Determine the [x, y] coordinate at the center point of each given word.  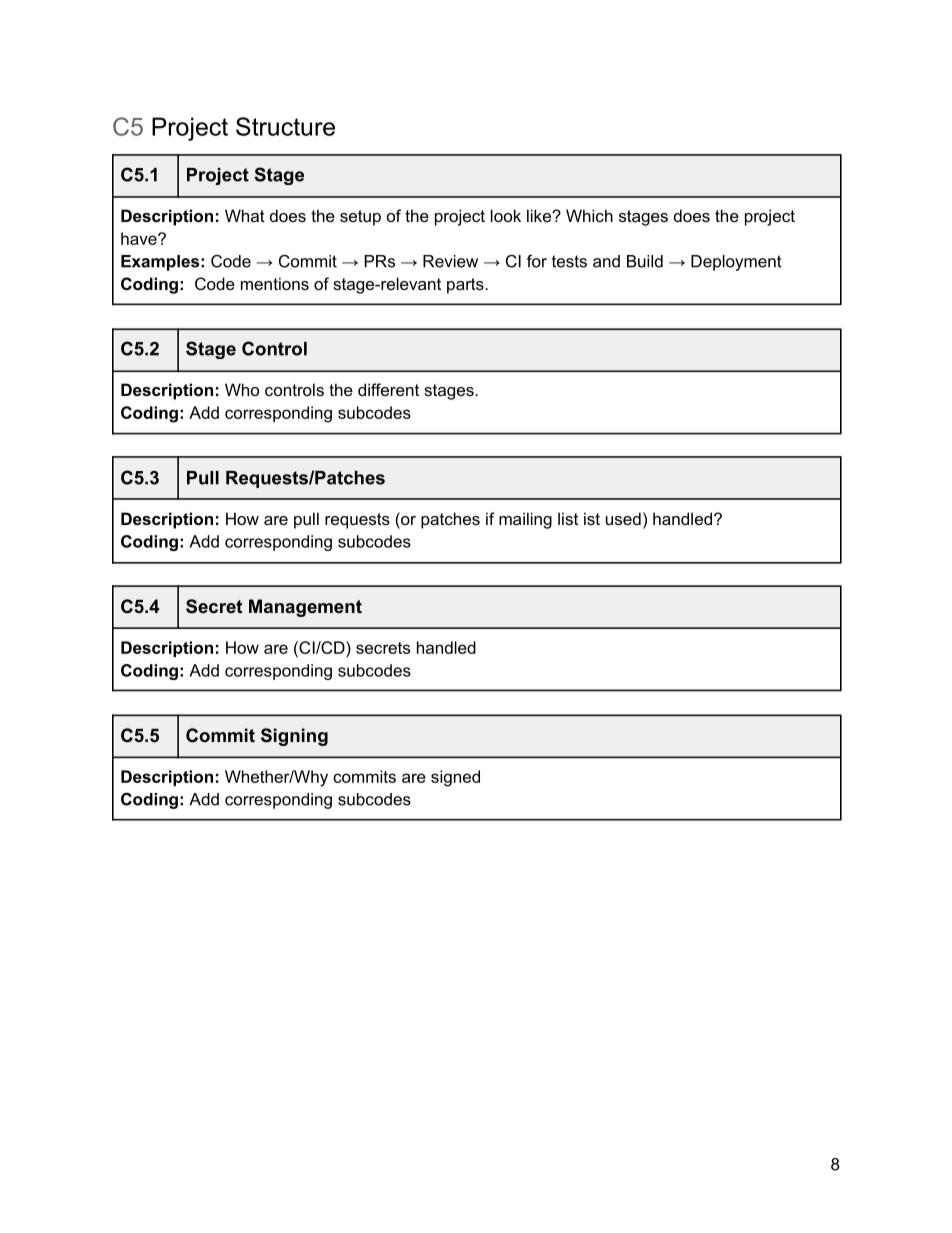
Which [589, 215]
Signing [294, 737]
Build [645, 261]
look [506, 215]
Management [305, 608]
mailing [525, 520]
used [623, 518]
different [388, 389]
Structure [285, 126]
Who [242, 389]
